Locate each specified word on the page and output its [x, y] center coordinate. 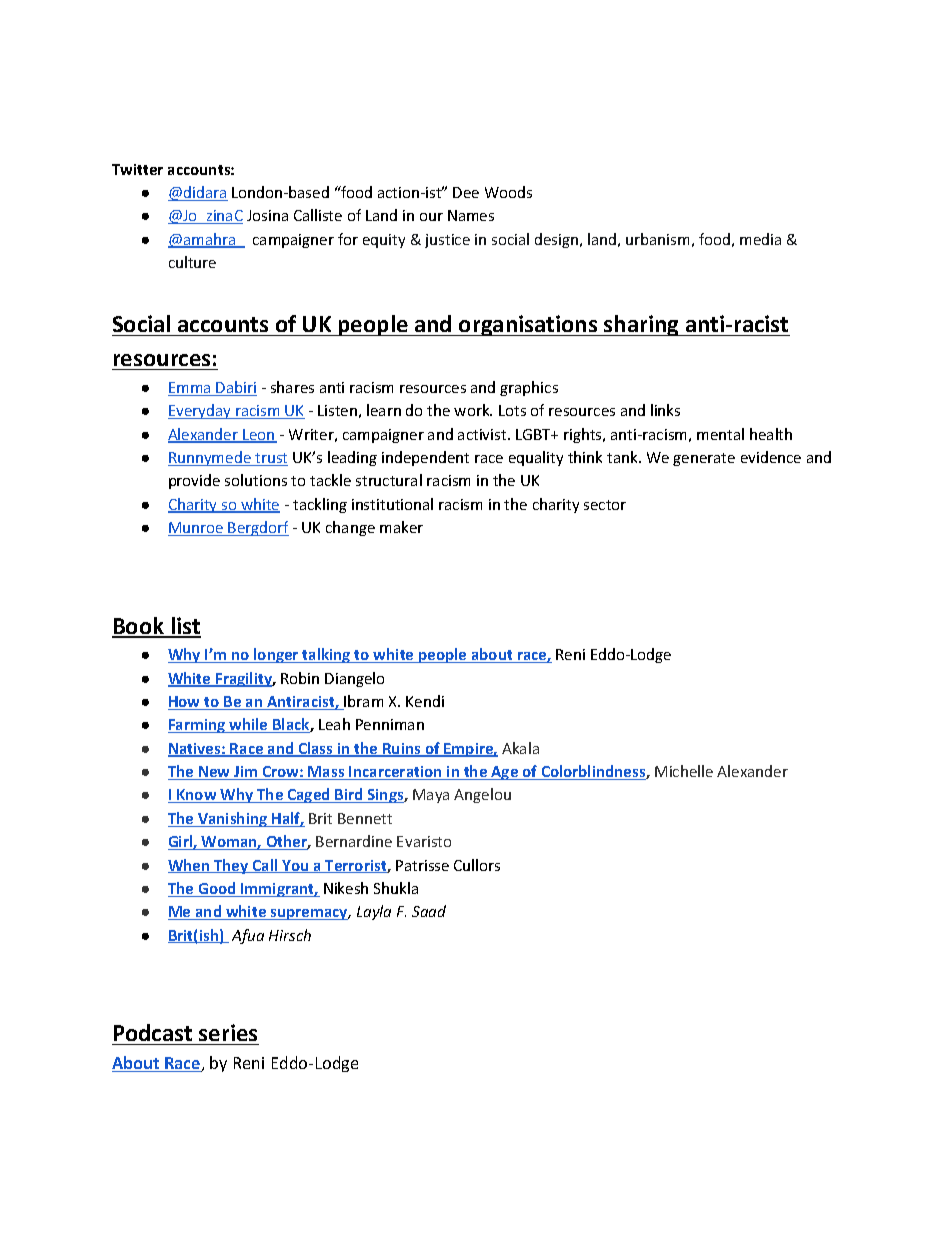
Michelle [684, 771]
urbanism [657, 239]
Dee [466, 192]
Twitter [137, 169]
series [228, 1032]
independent [425, 458]
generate [704, 459]
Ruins [402, 750]
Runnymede [210, 458]
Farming [198, 726]
